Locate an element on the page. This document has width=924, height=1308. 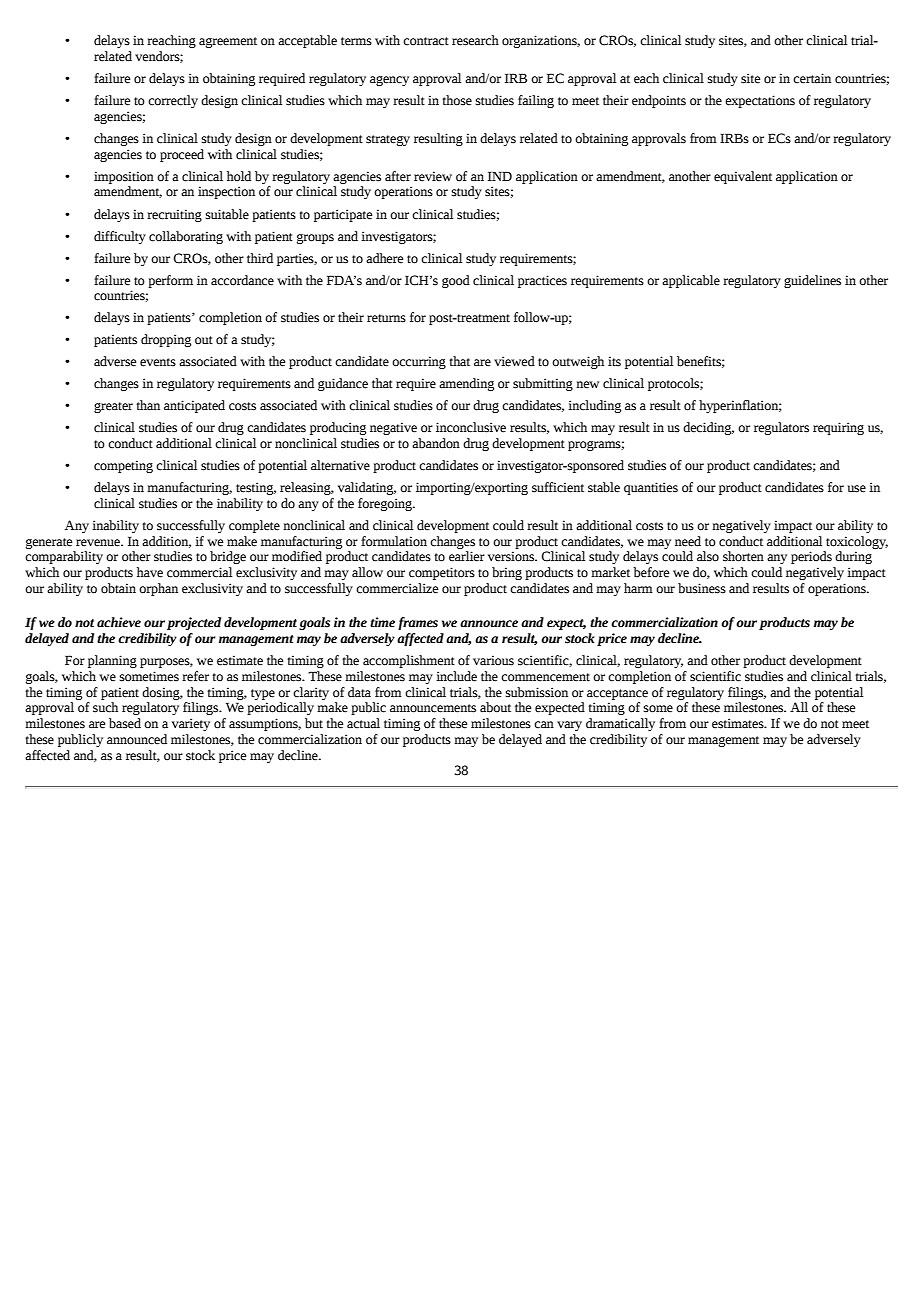
foregoing is located at coordinates (386, 504).
